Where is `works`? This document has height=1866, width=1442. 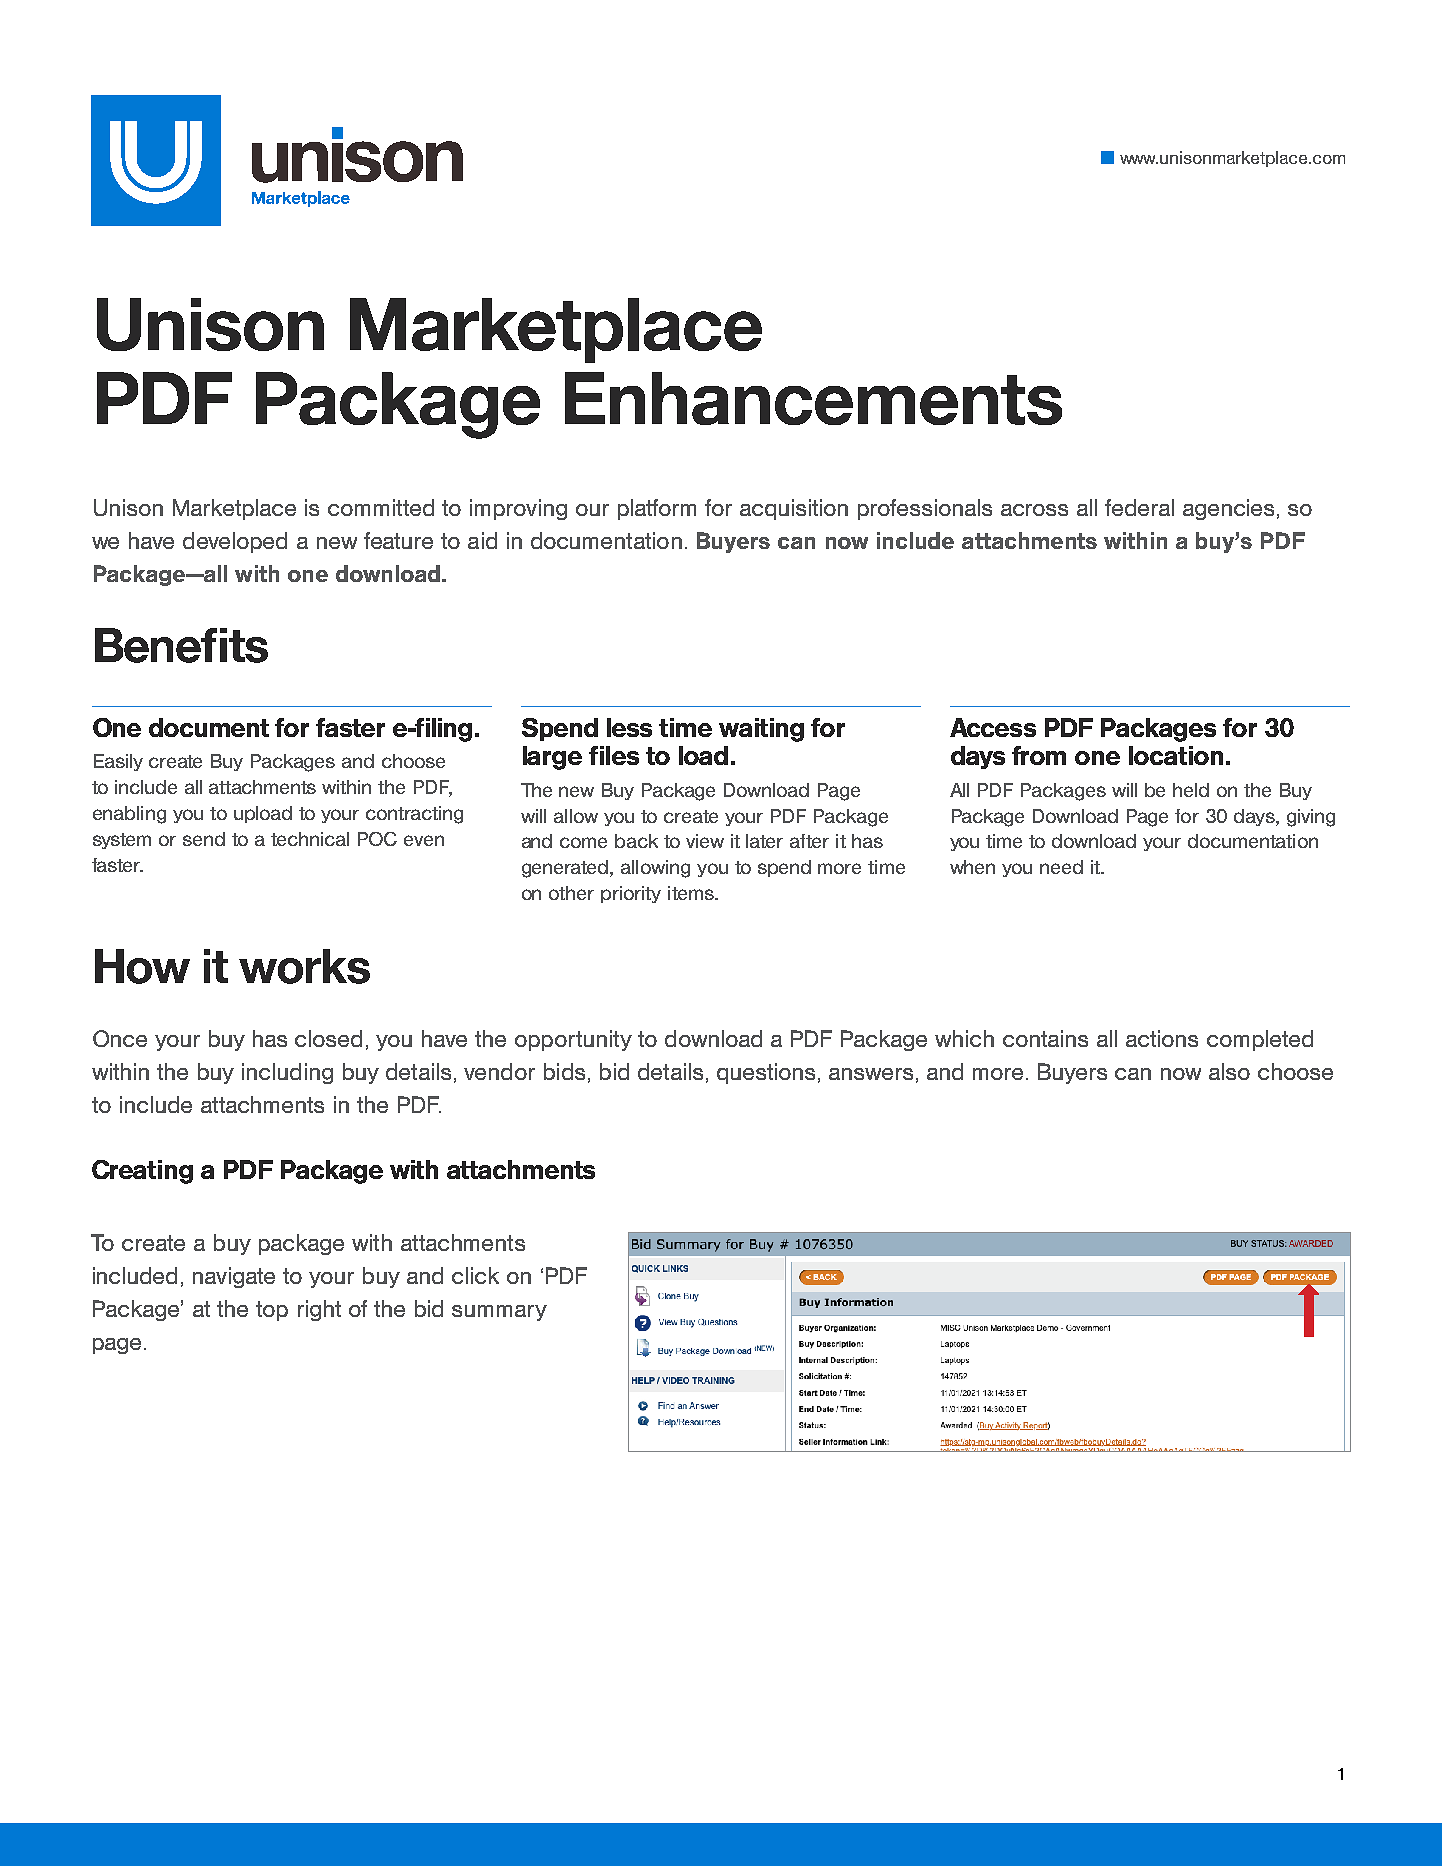
works is located at coordinates (304, 966).
